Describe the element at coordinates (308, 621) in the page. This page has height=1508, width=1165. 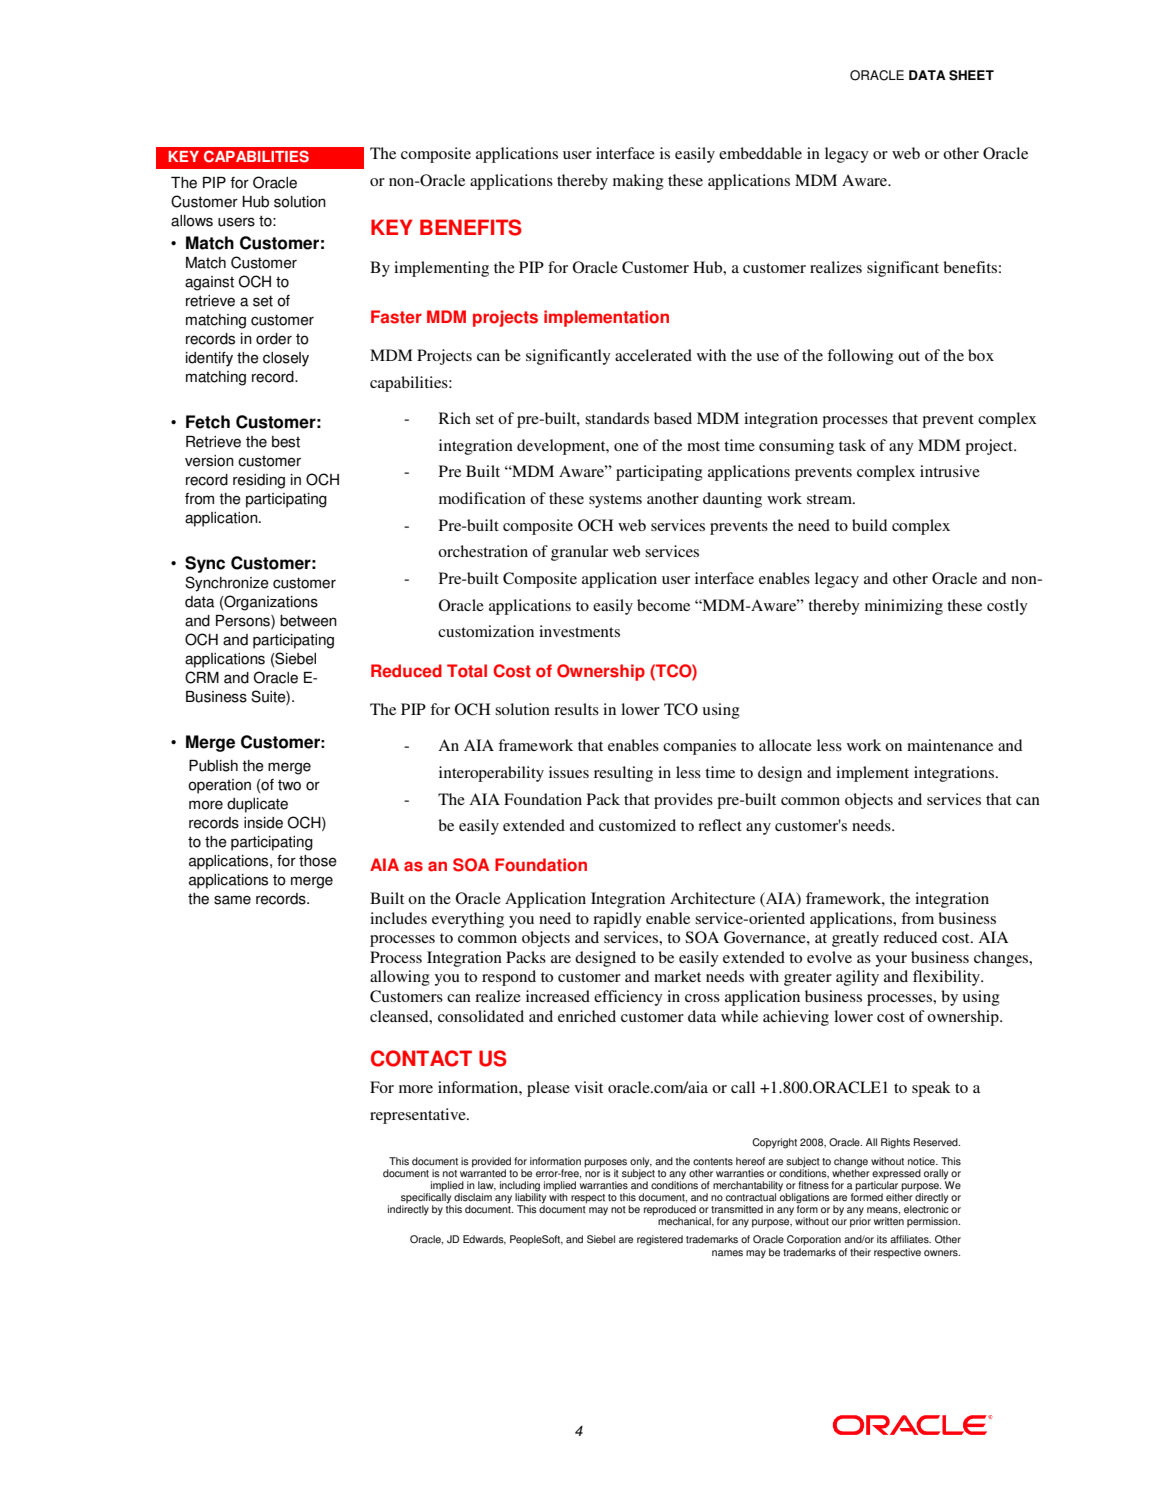
I see `between` at that location.
